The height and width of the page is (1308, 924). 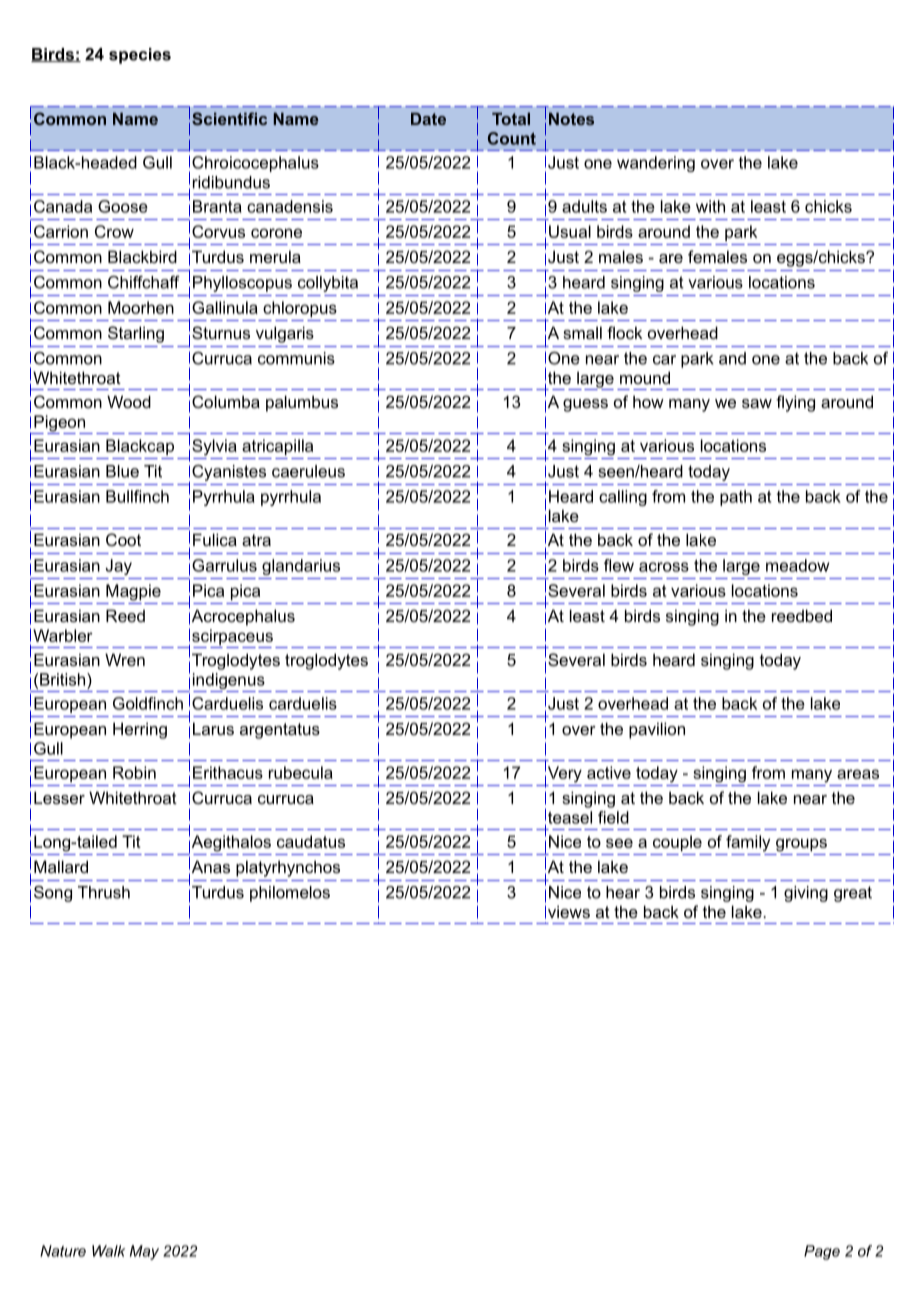 I want to click on wandering, so click(x=656, y=164).
